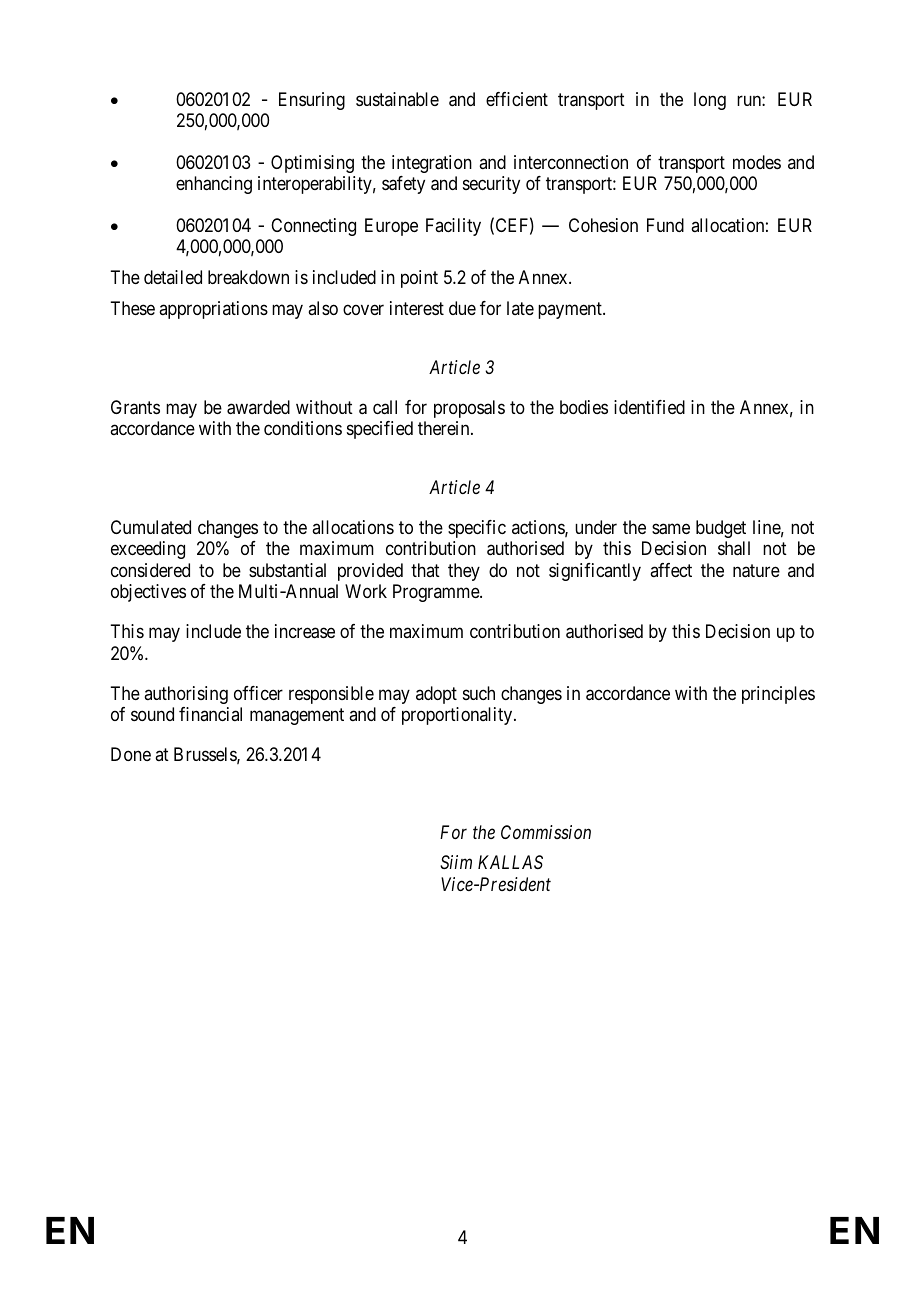 The image size is (924, 1308). I want to click on Fund, so click(665, 225).
